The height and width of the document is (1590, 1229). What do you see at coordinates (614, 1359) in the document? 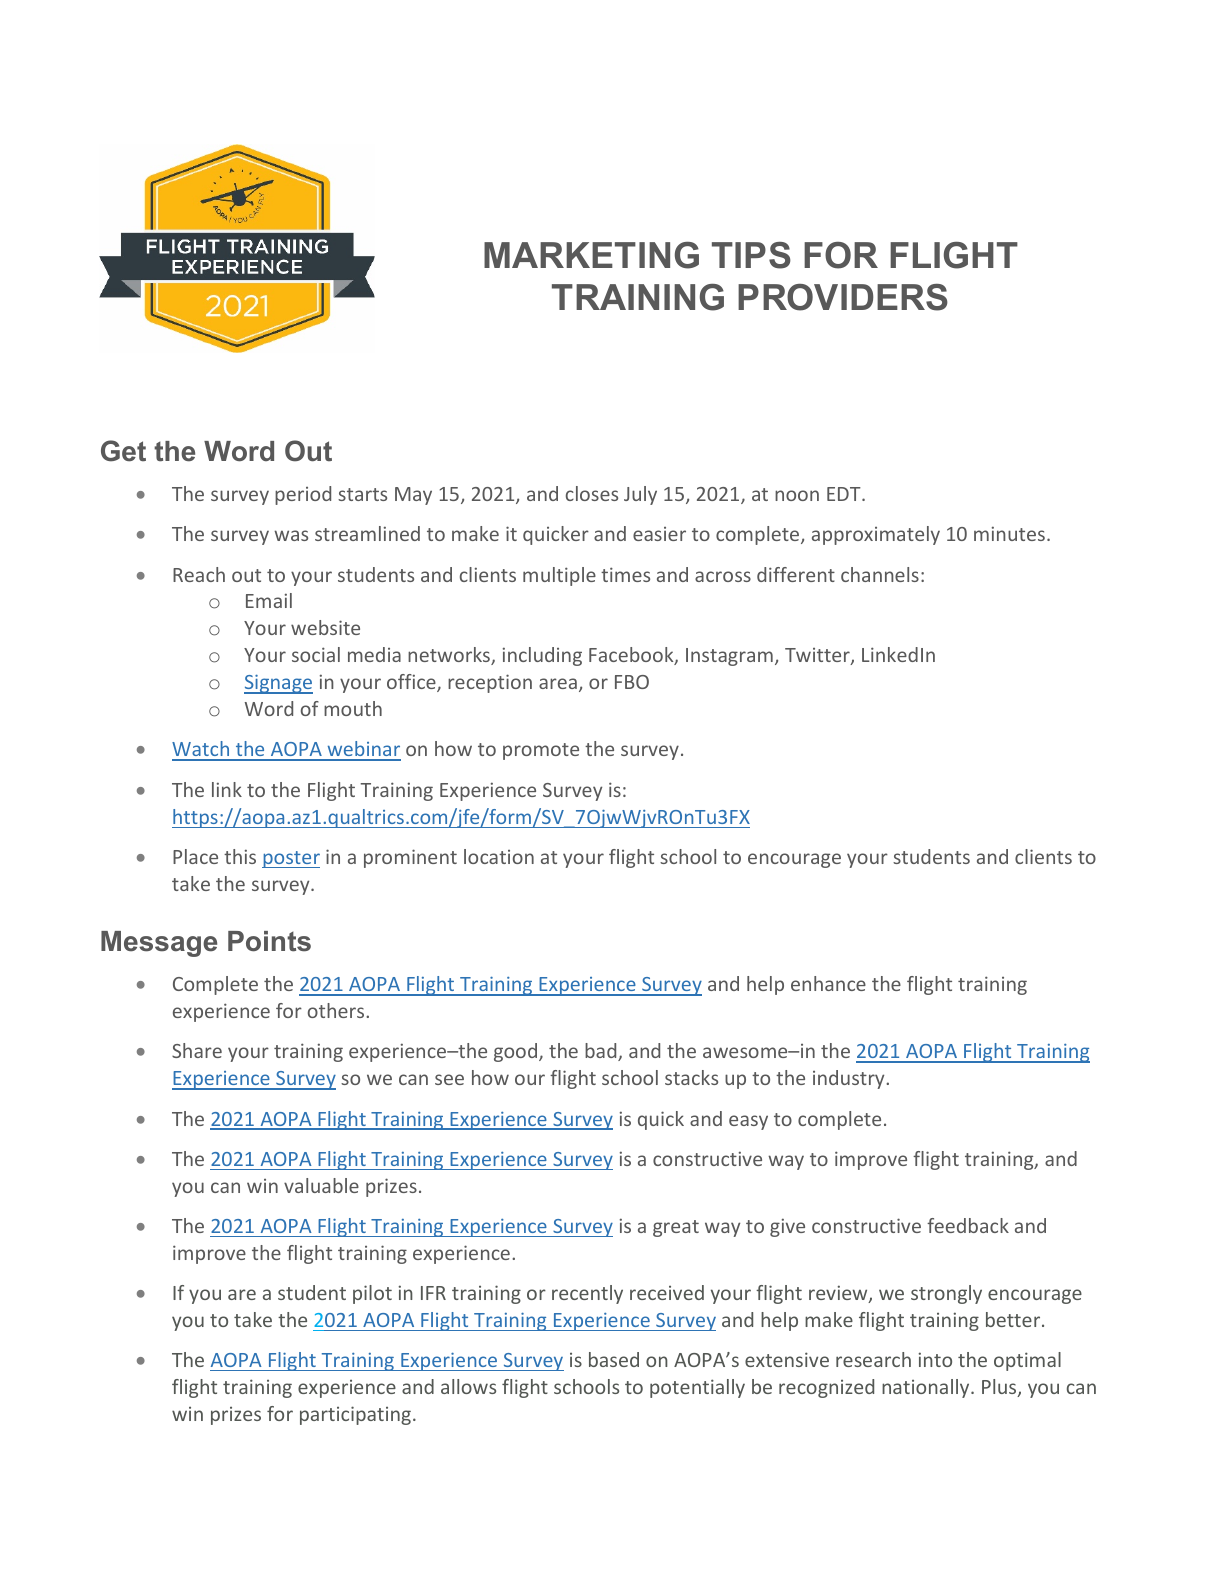
I see `based` at bounding box center [614, 1359].
